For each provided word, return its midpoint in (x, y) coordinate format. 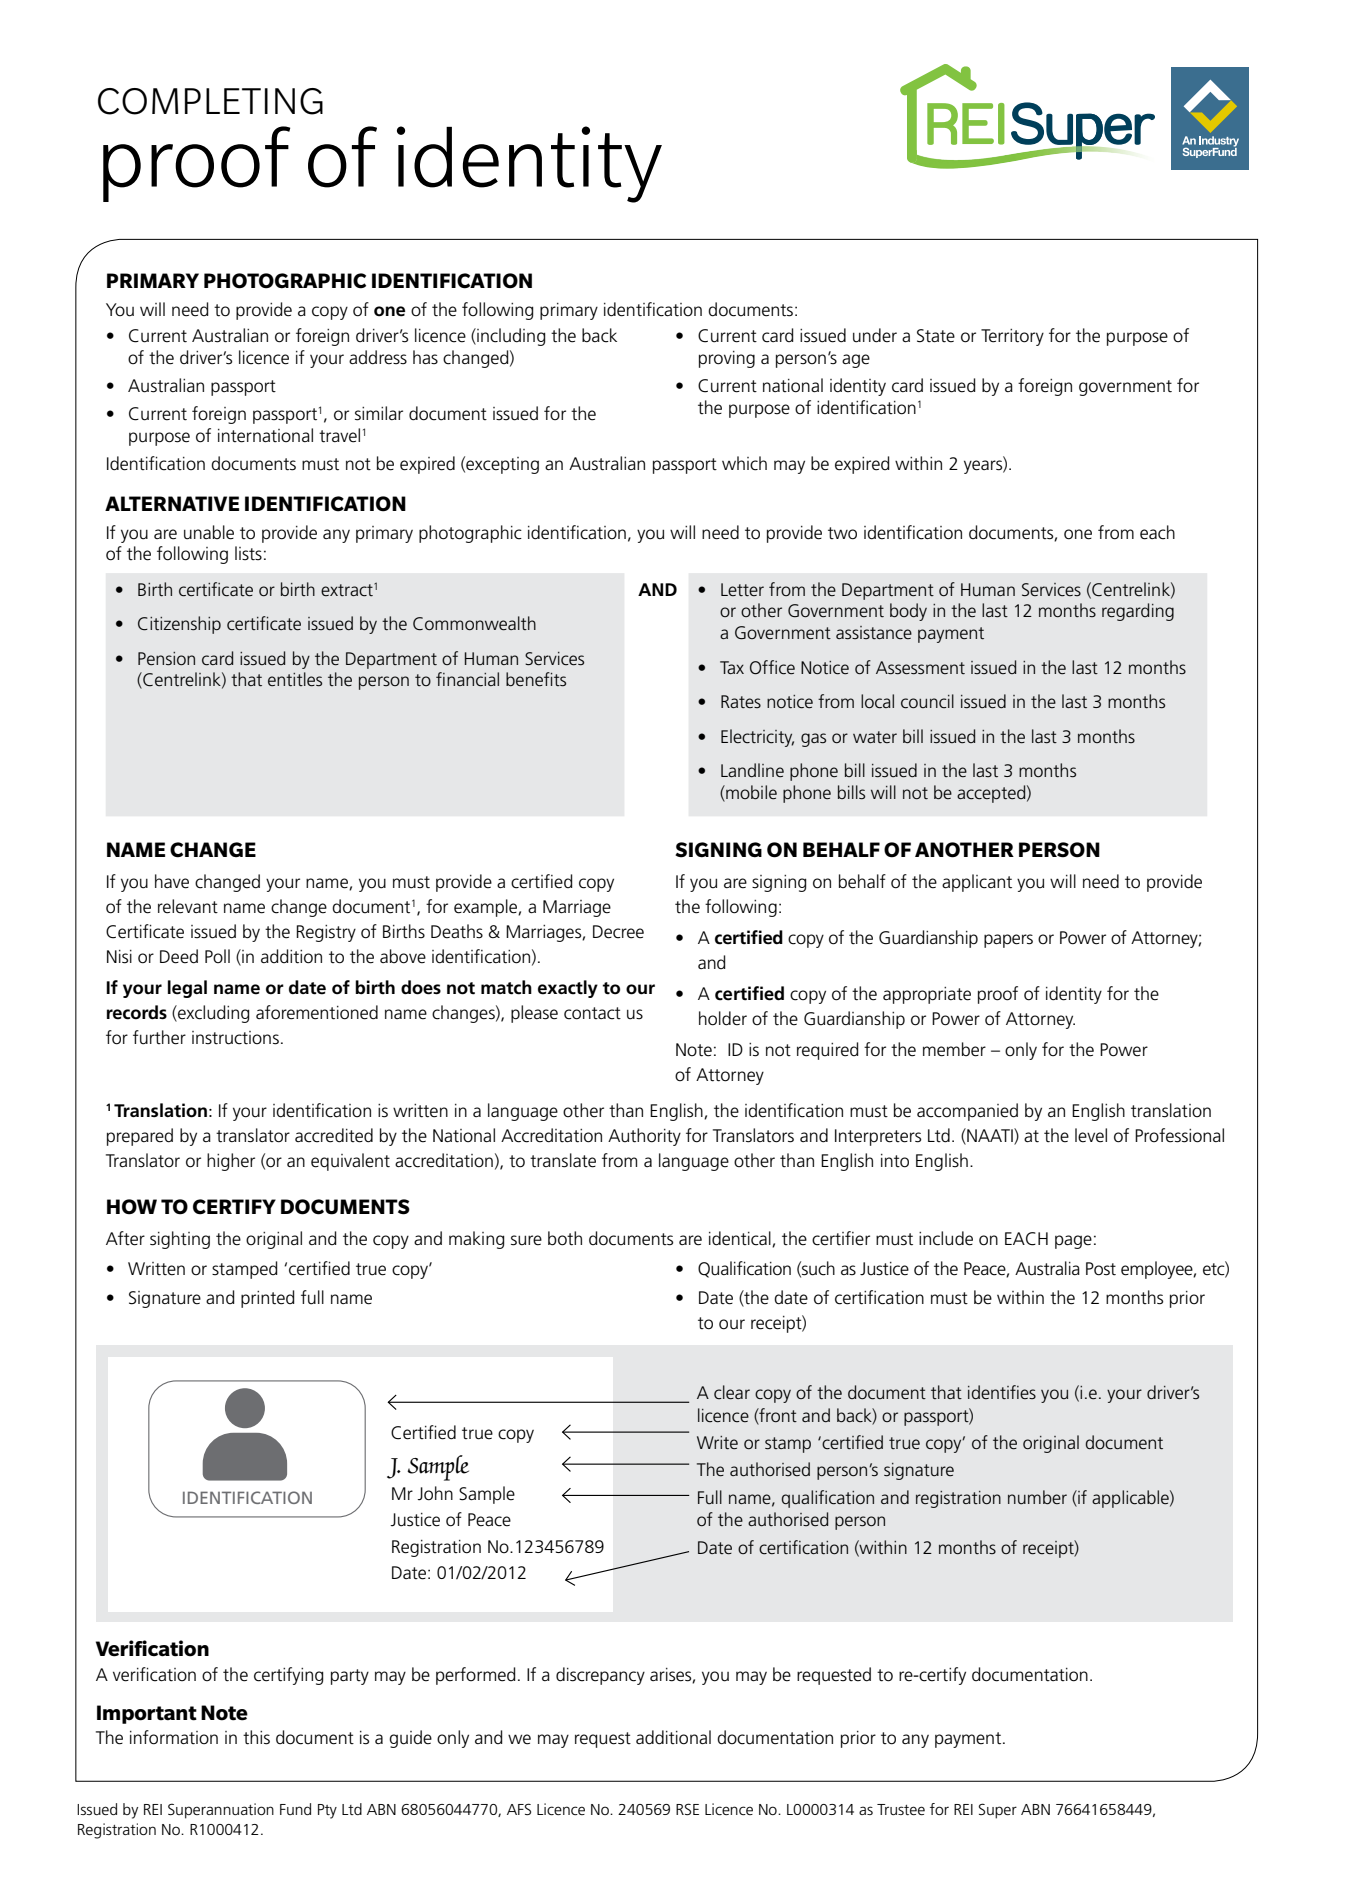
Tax (732, 667)
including (510, 337)
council (927, 701)
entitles (295, 679)
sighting (180, 1240)
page (1073, 1242)
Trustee (901, 1809)
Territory (1012, 337)
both (565, 1238)
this (256, 1737)
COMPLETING (210, 101)
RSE (687, 1809)
